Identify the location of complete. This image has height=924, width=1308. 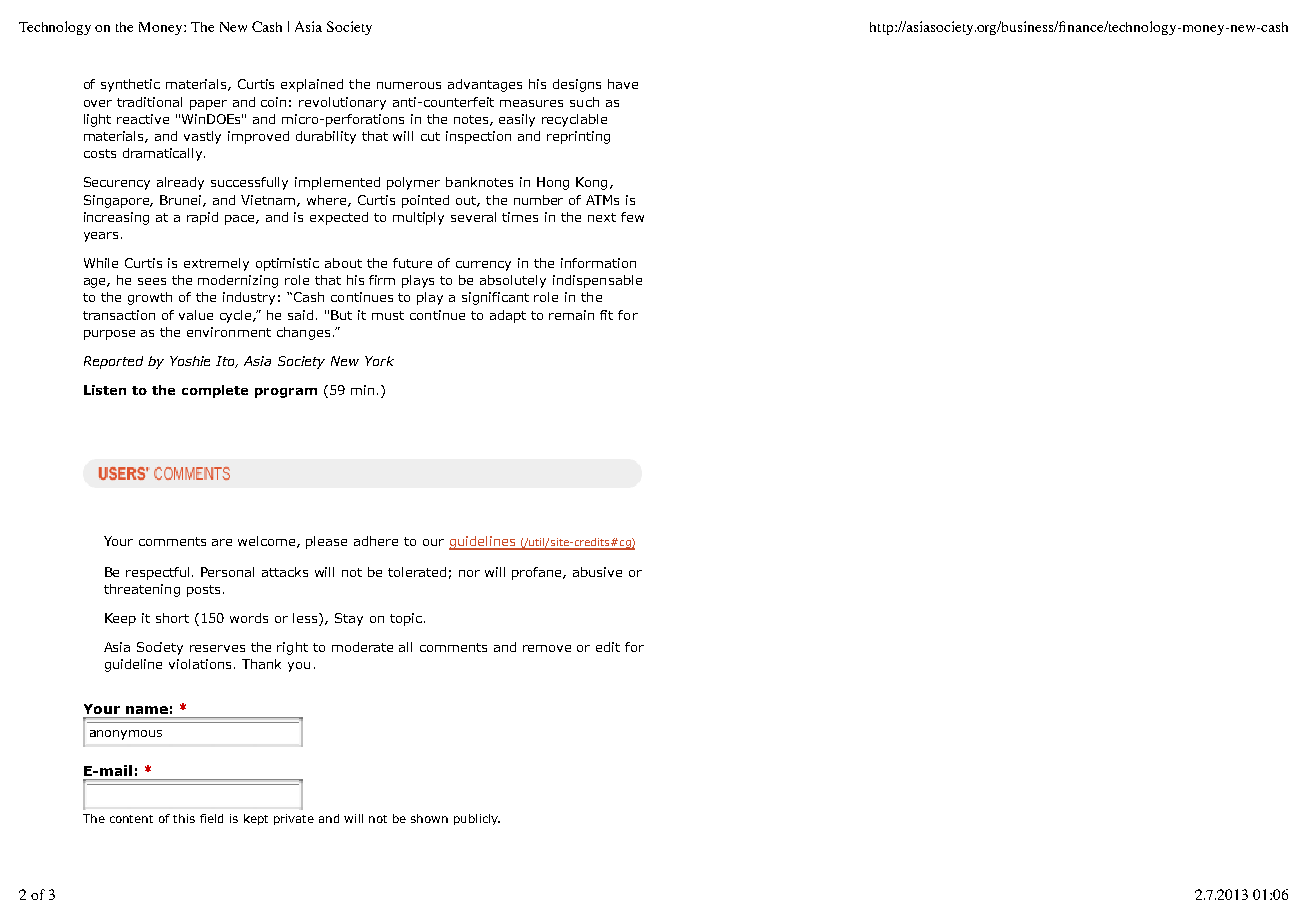
(215, 391).
